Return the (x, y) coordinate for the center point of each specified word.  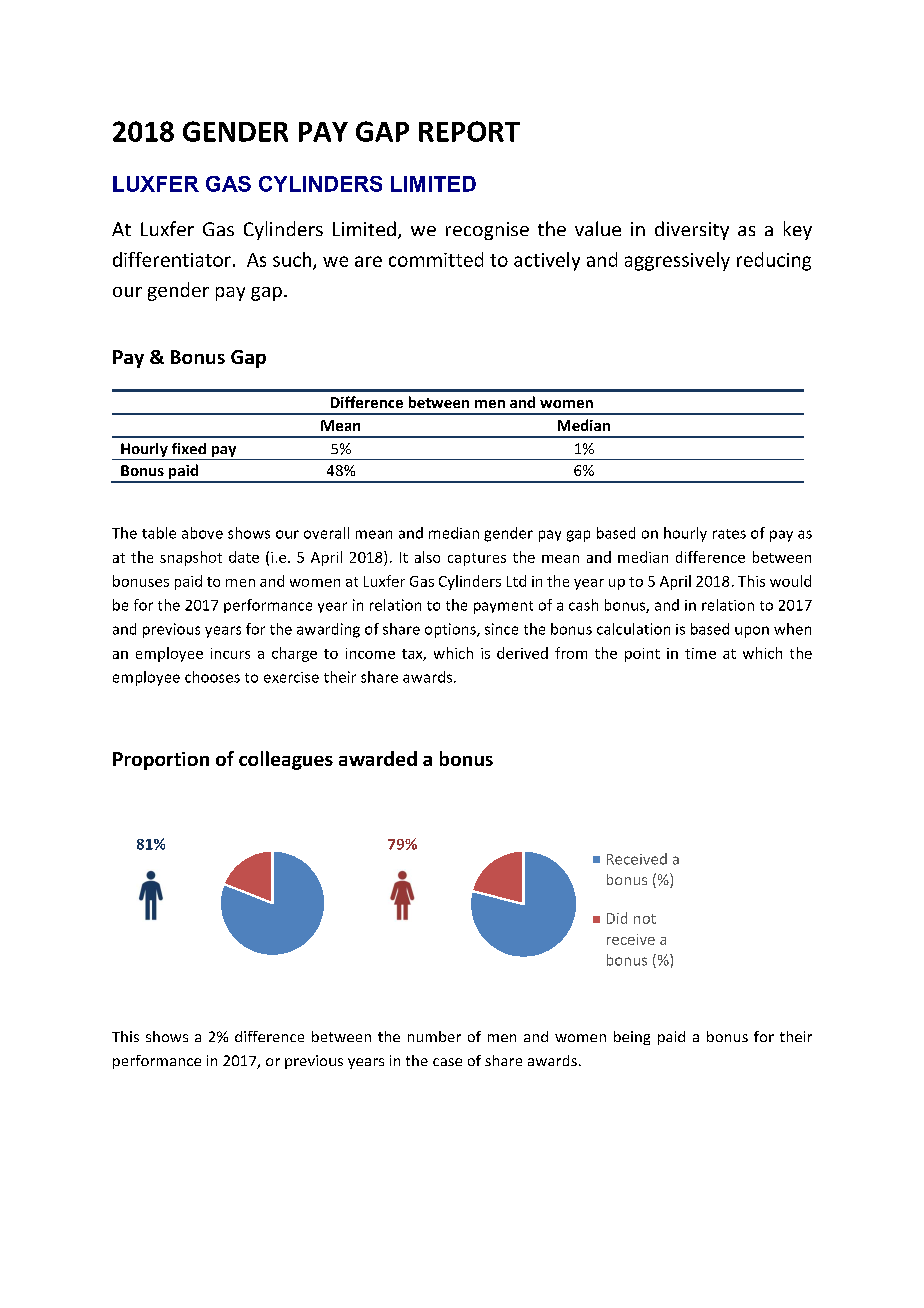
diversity (692, 230)
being (632, 1038)
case (447, 1062)
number (434, 1036)
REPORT (469, 131)
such (292, 259)
